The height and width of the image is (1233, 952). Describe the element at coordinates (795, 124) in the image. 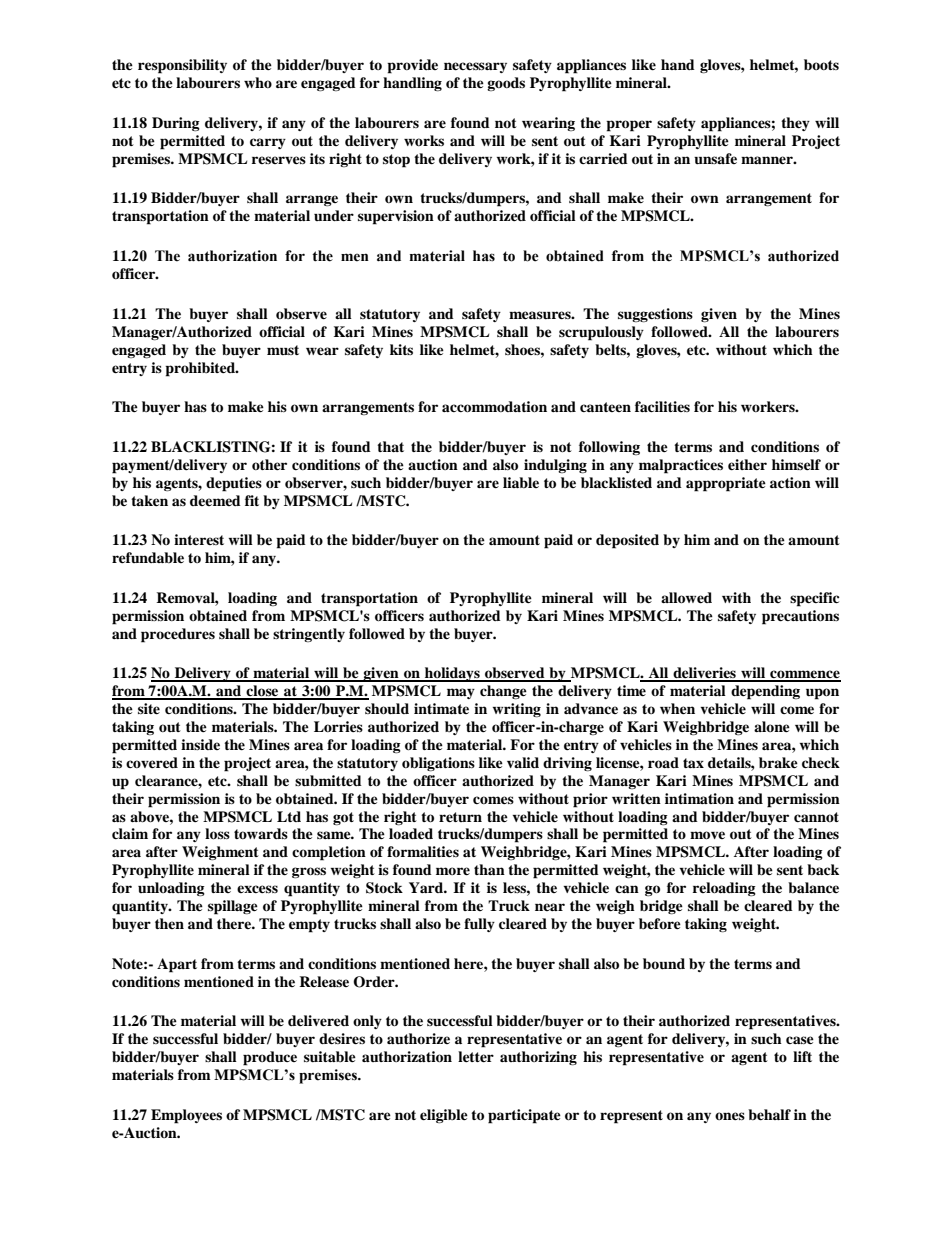

I see `they` at that location.
